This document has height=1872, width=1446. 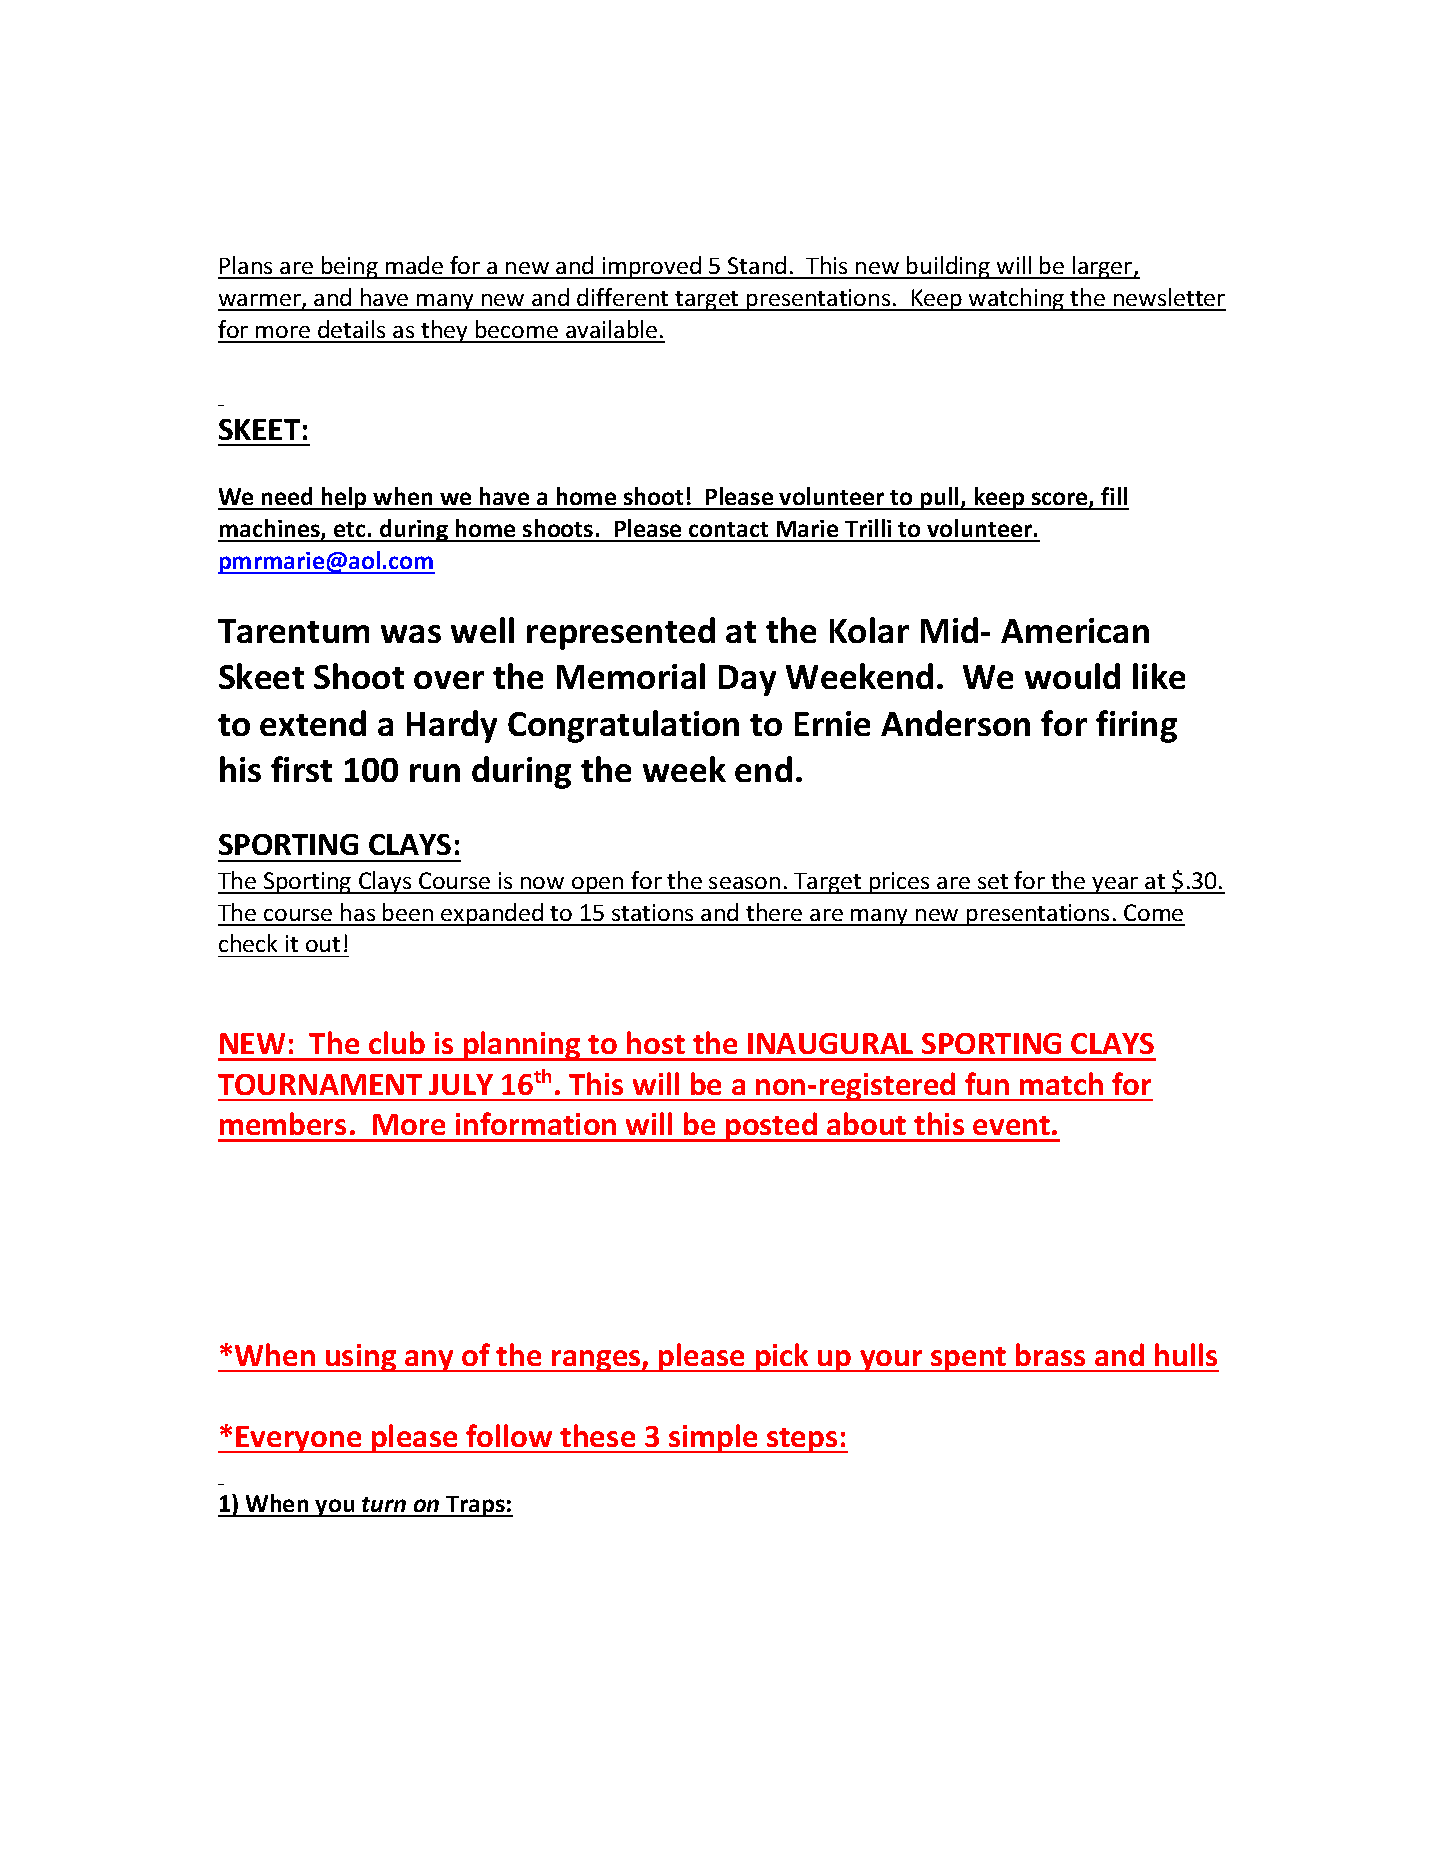 What do you see at coordinates (350, 267) in the document?
I see `being` at bounding box center [350, 267].
